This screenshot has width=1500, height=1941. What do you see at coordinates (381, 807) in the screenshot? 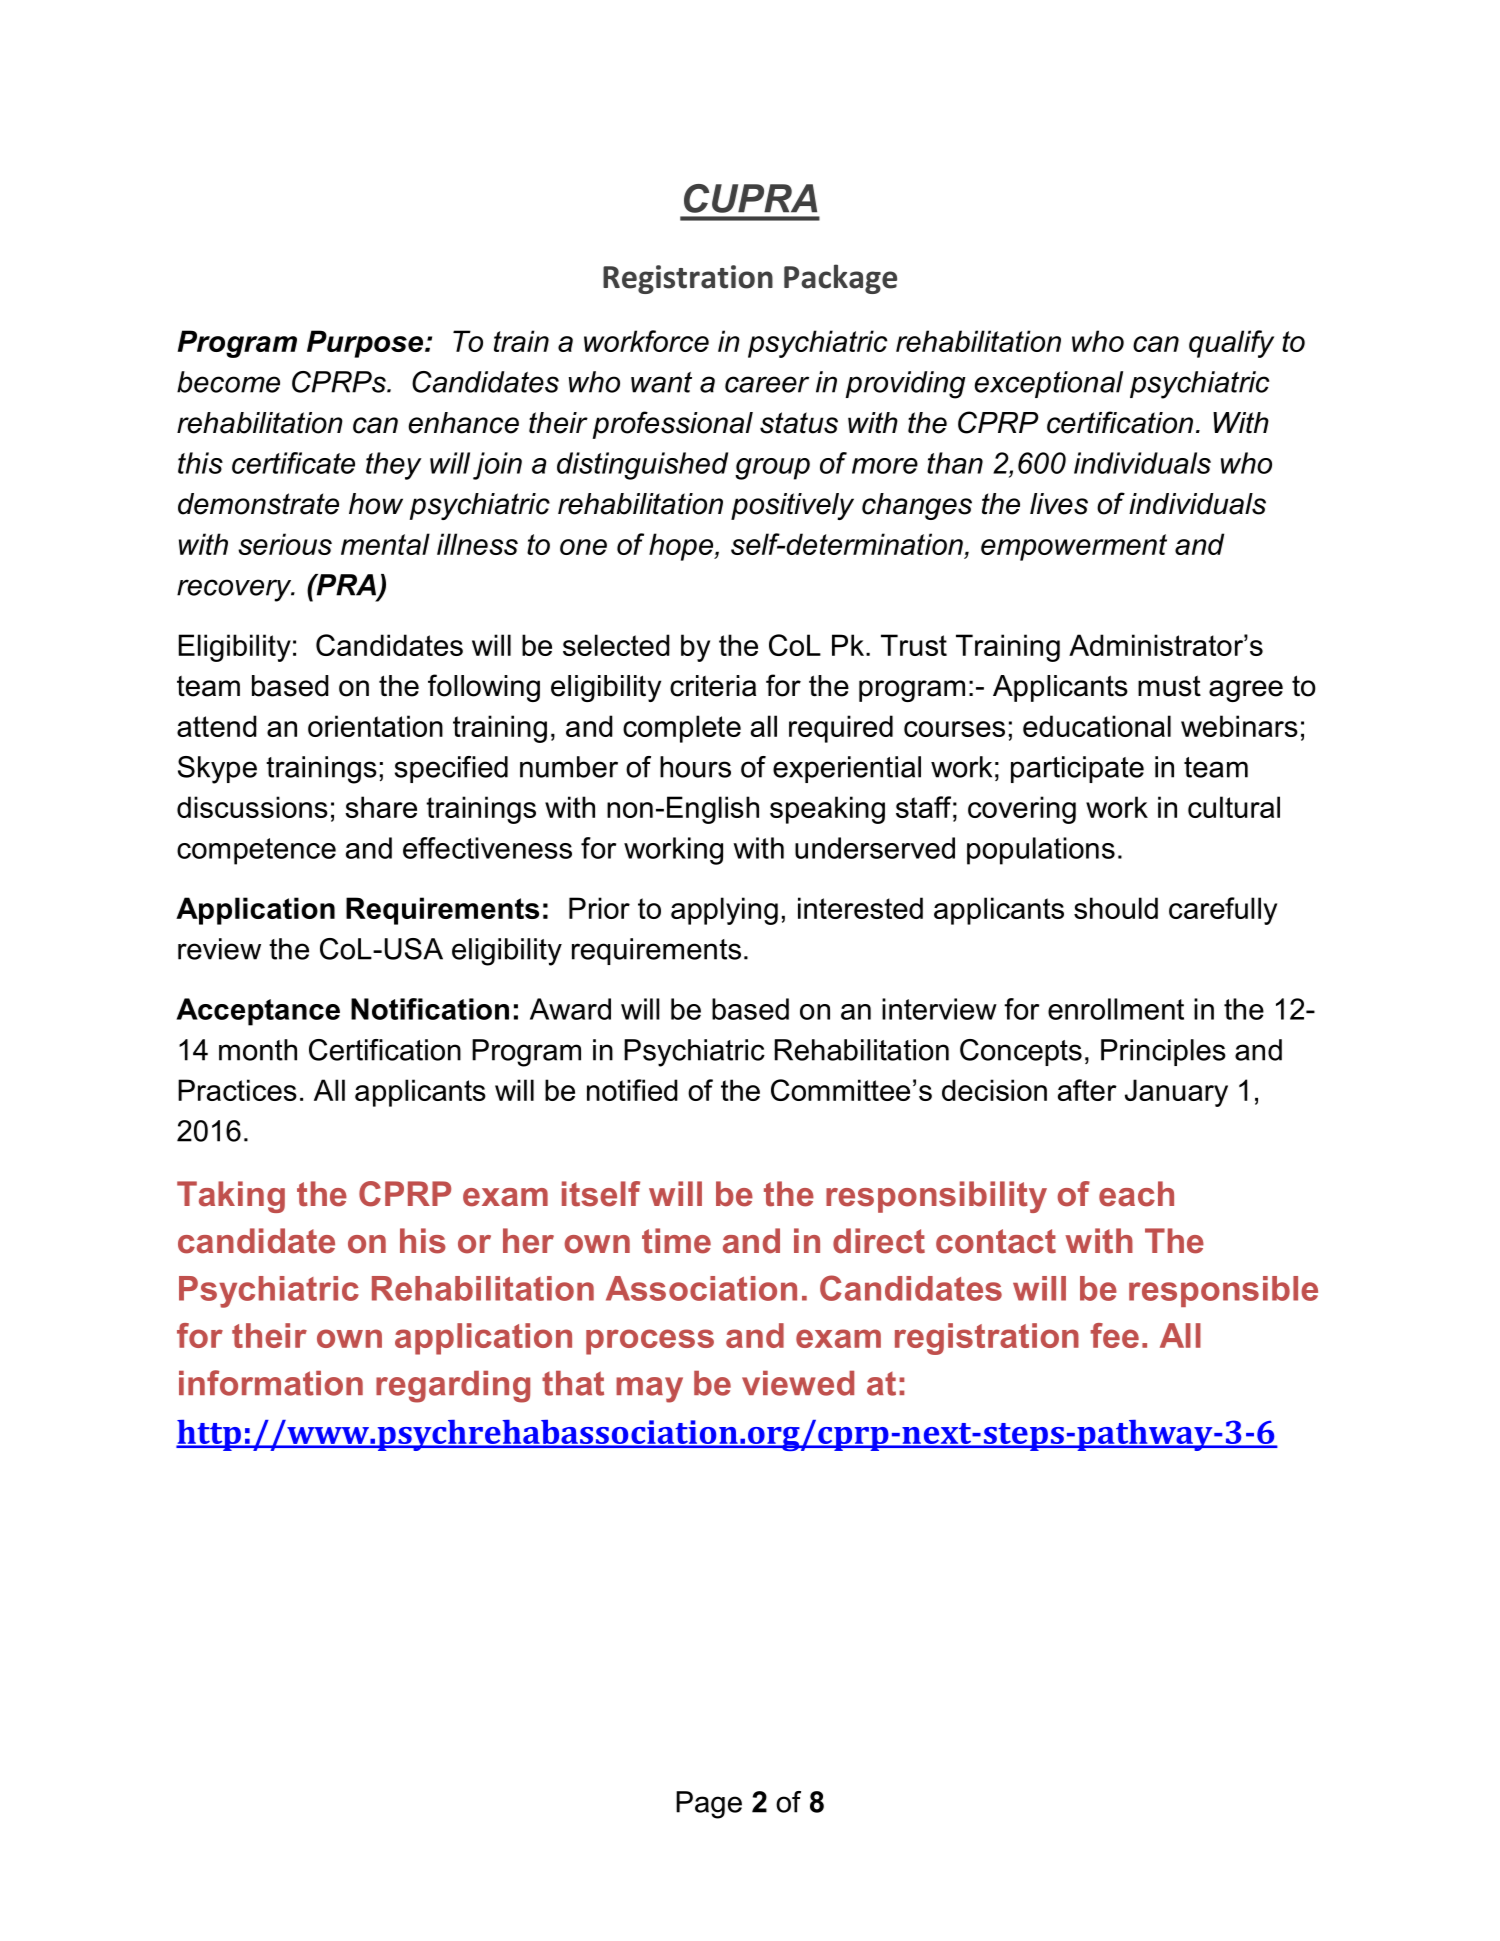
I see `share` at bounding box center [381, 807].
